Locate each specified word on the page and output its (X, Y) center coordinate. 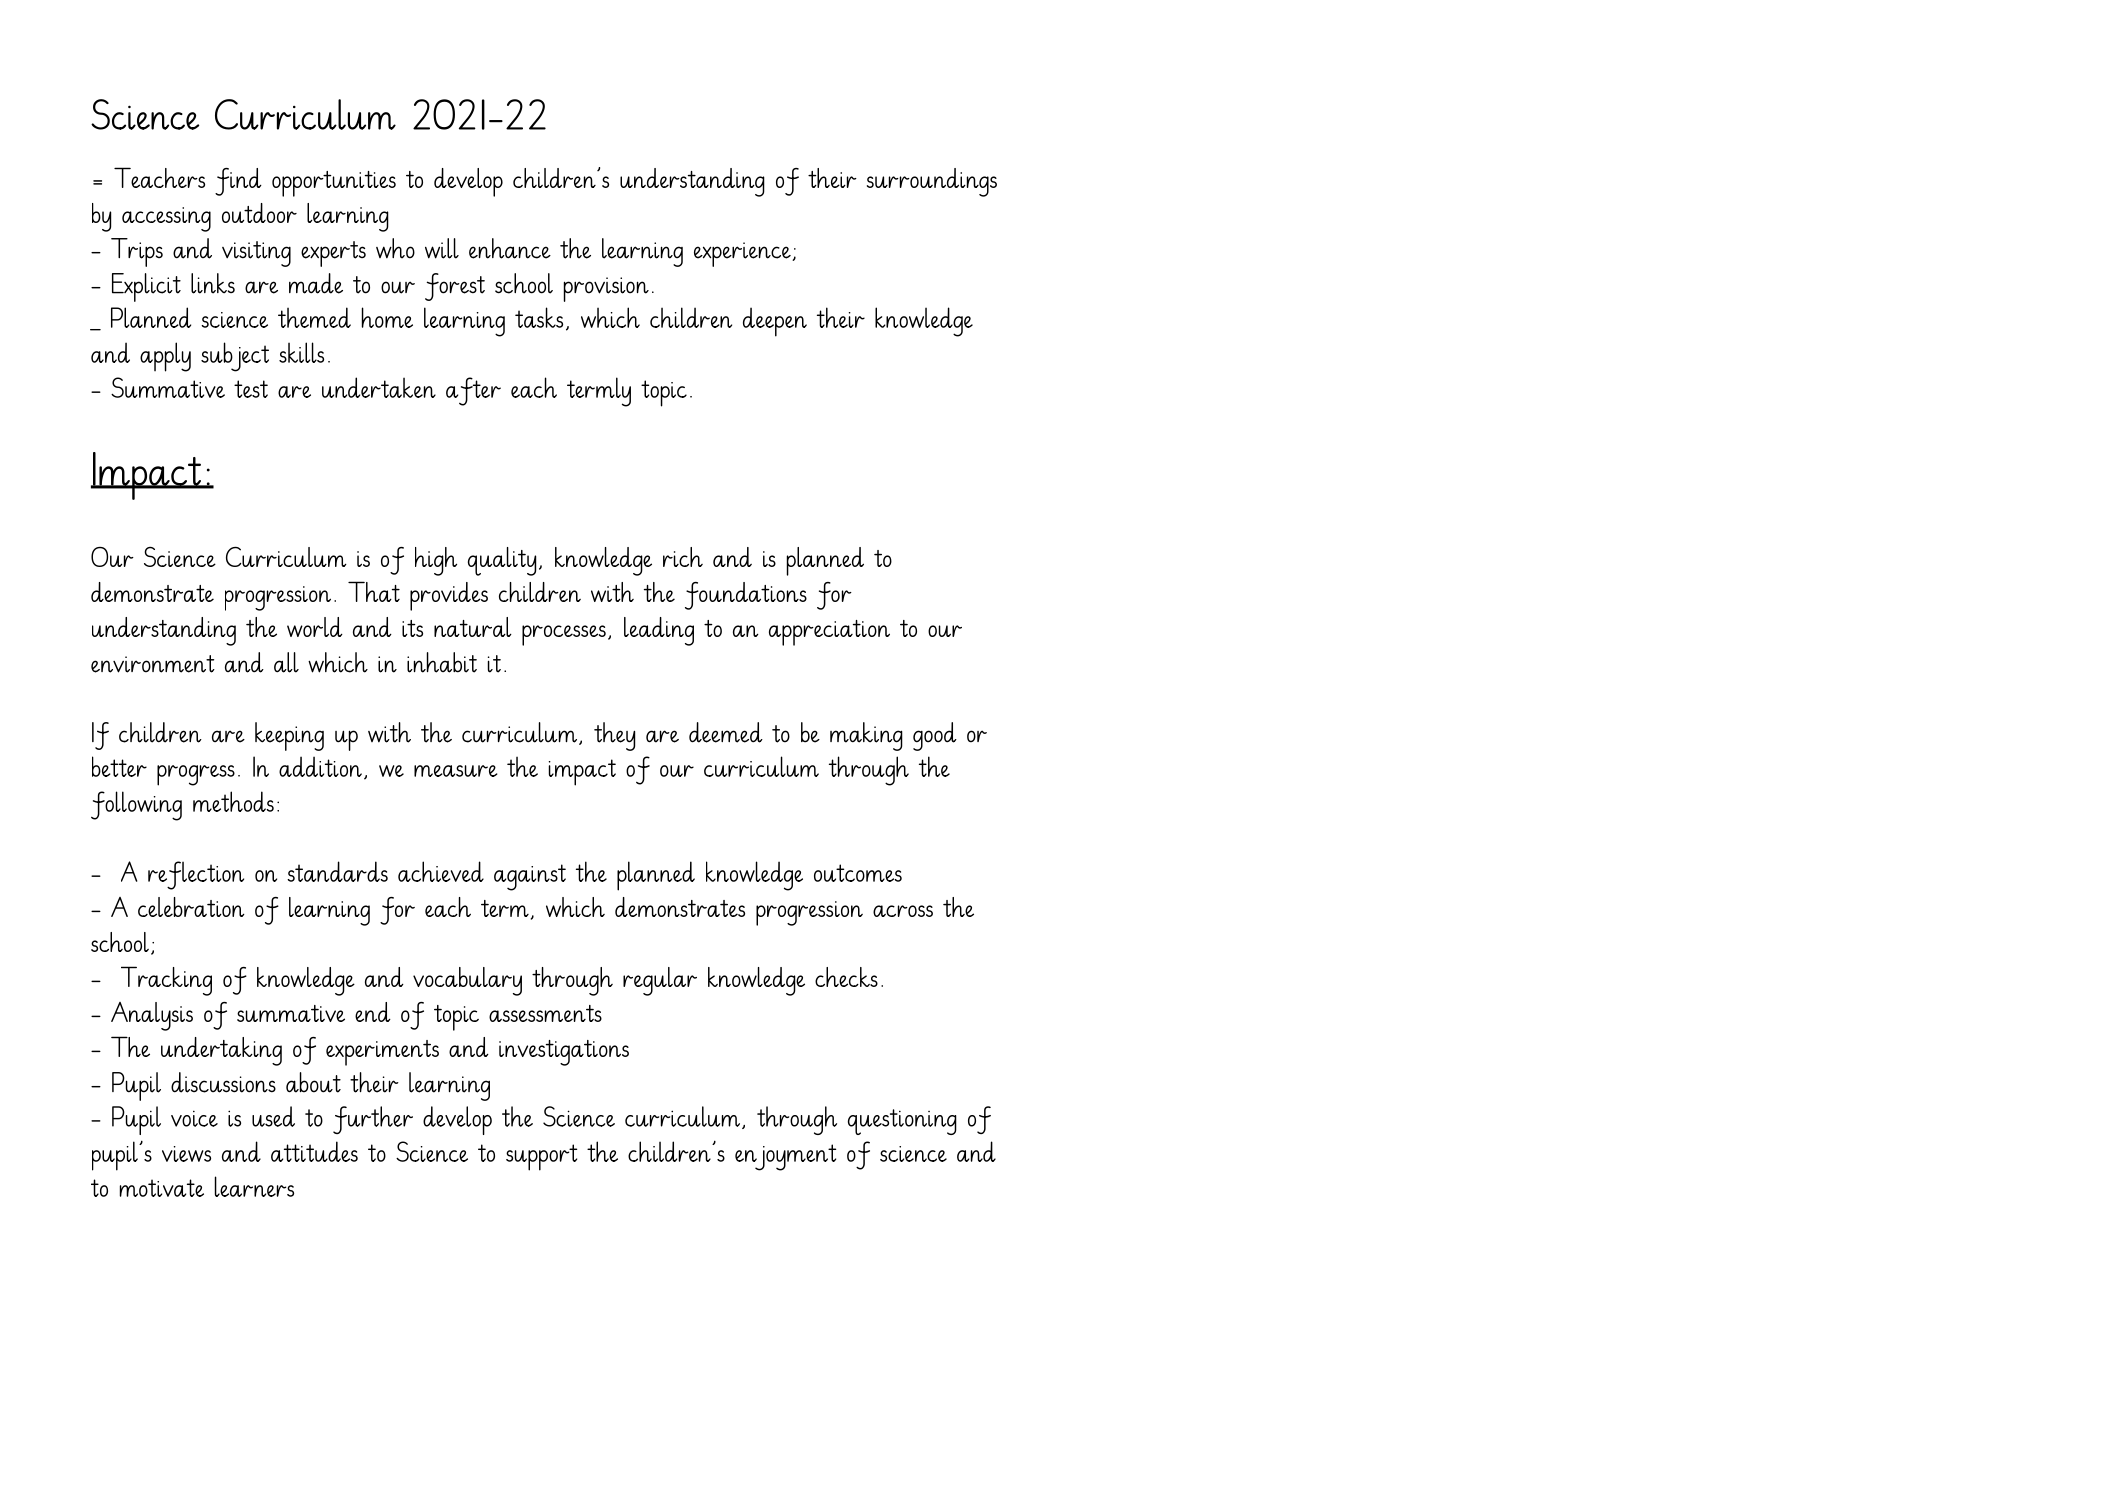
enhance (510, 248)
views (186, 1154)
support (541, 1157)
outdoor (259, 213)
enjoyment (785, 1157)
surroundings (932, 182)
